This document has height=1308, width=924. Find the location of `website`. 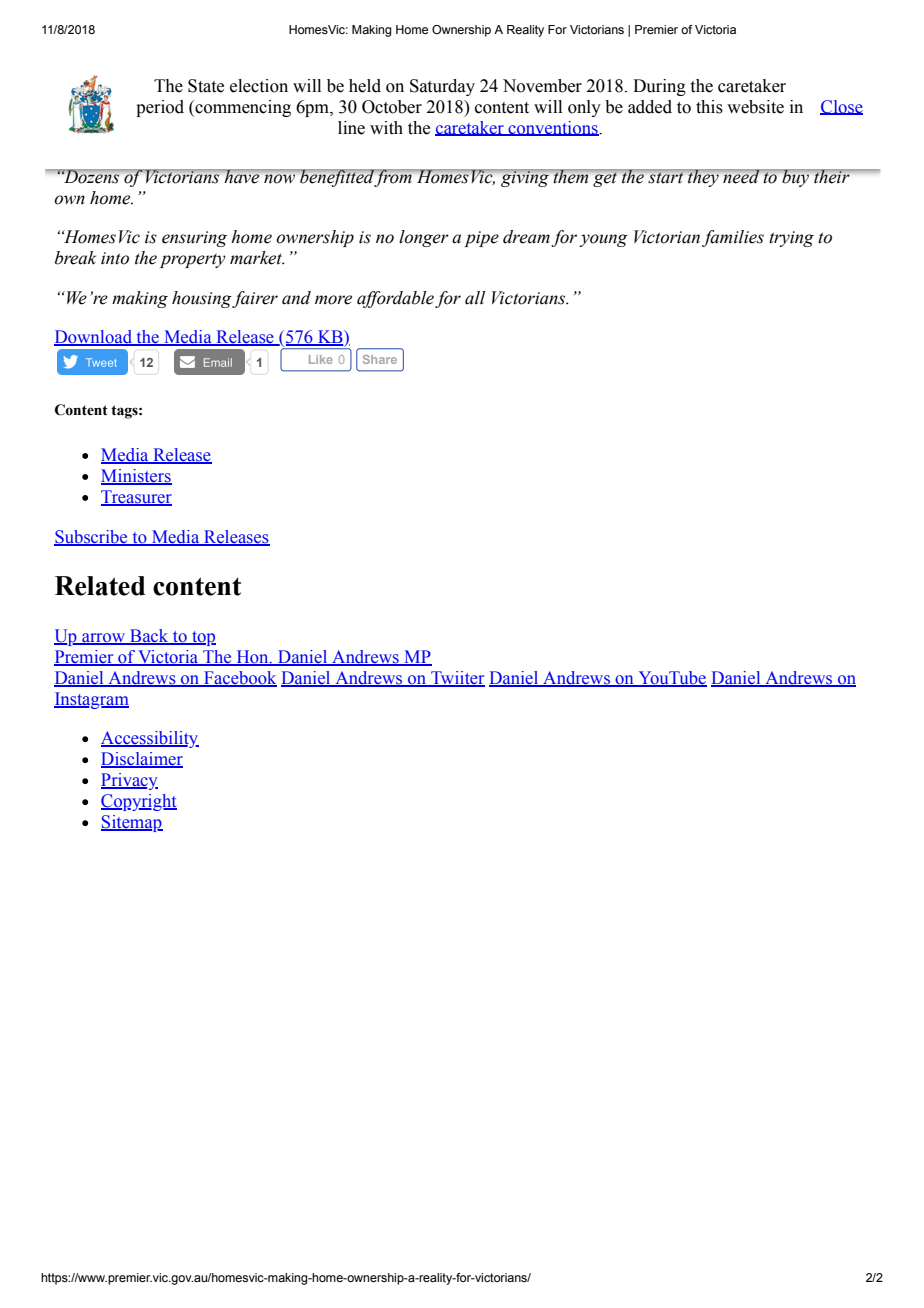

website is located at coordinates (755, 107).
